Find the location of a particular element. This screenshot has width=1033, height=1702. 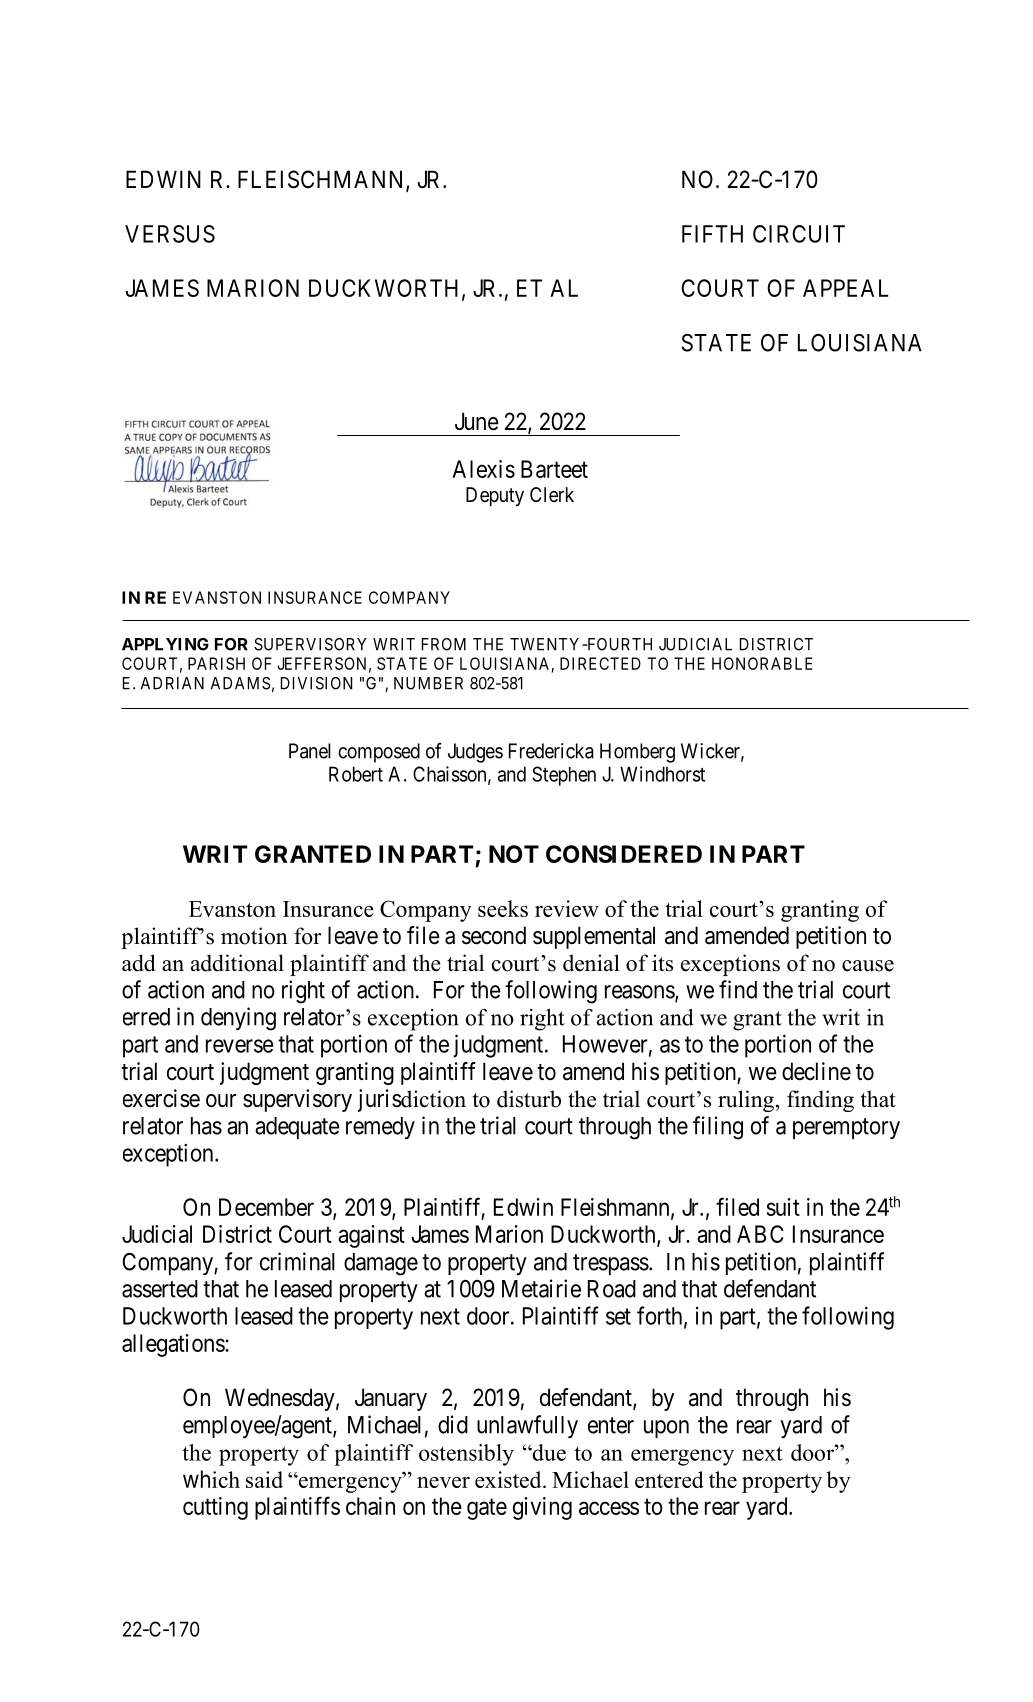

June is located at coordinates (477, 421).
